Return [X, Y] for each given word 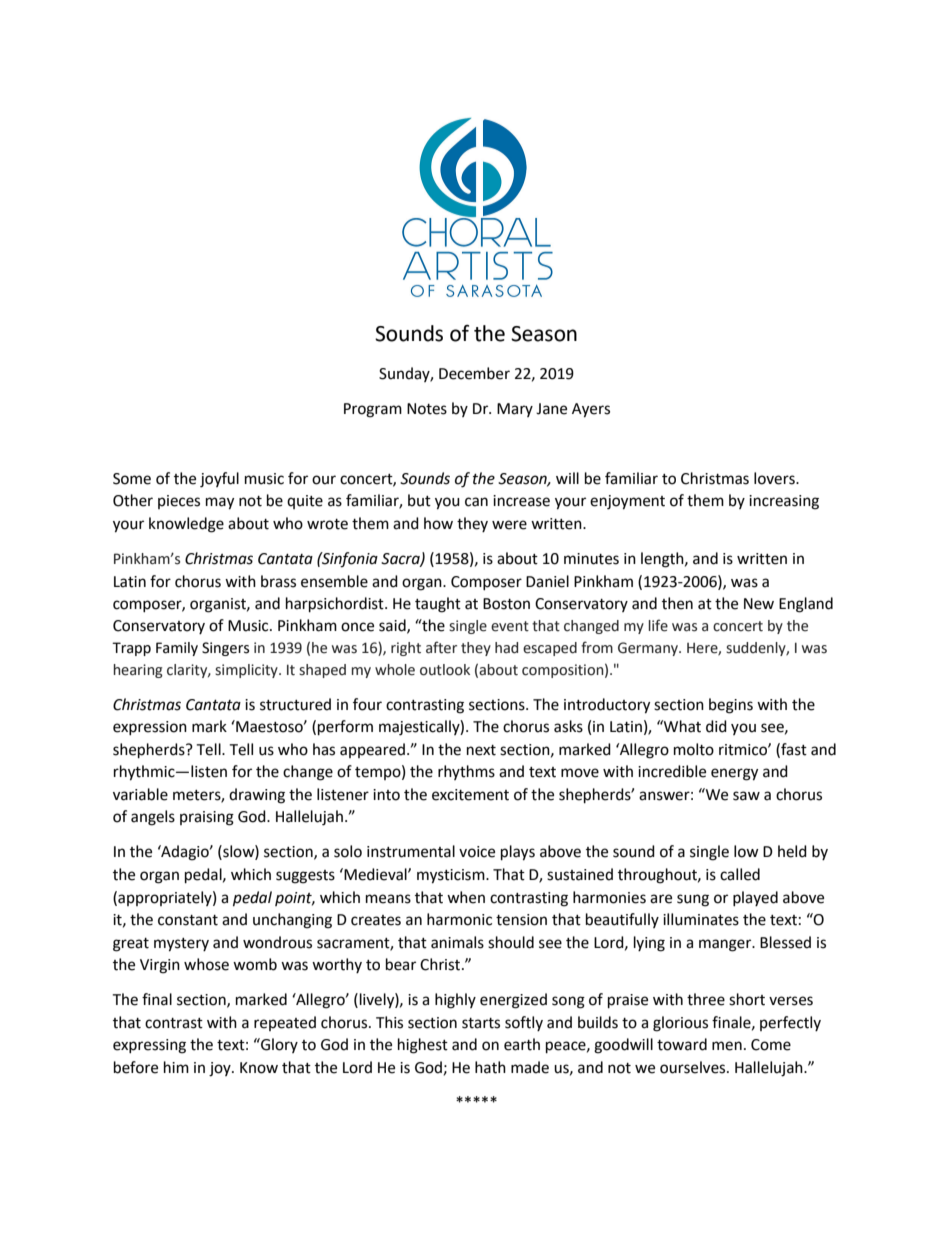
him [176, 1067]
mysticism [452, 876]
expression [150, 728]
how [438, 523]
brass [278, 581]
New [759, 604]
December [474, 373]
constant [188, 920]
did [716, 726]
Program [373, 410]
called [740, 874]
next [481, 750]
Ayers [591, 410]
